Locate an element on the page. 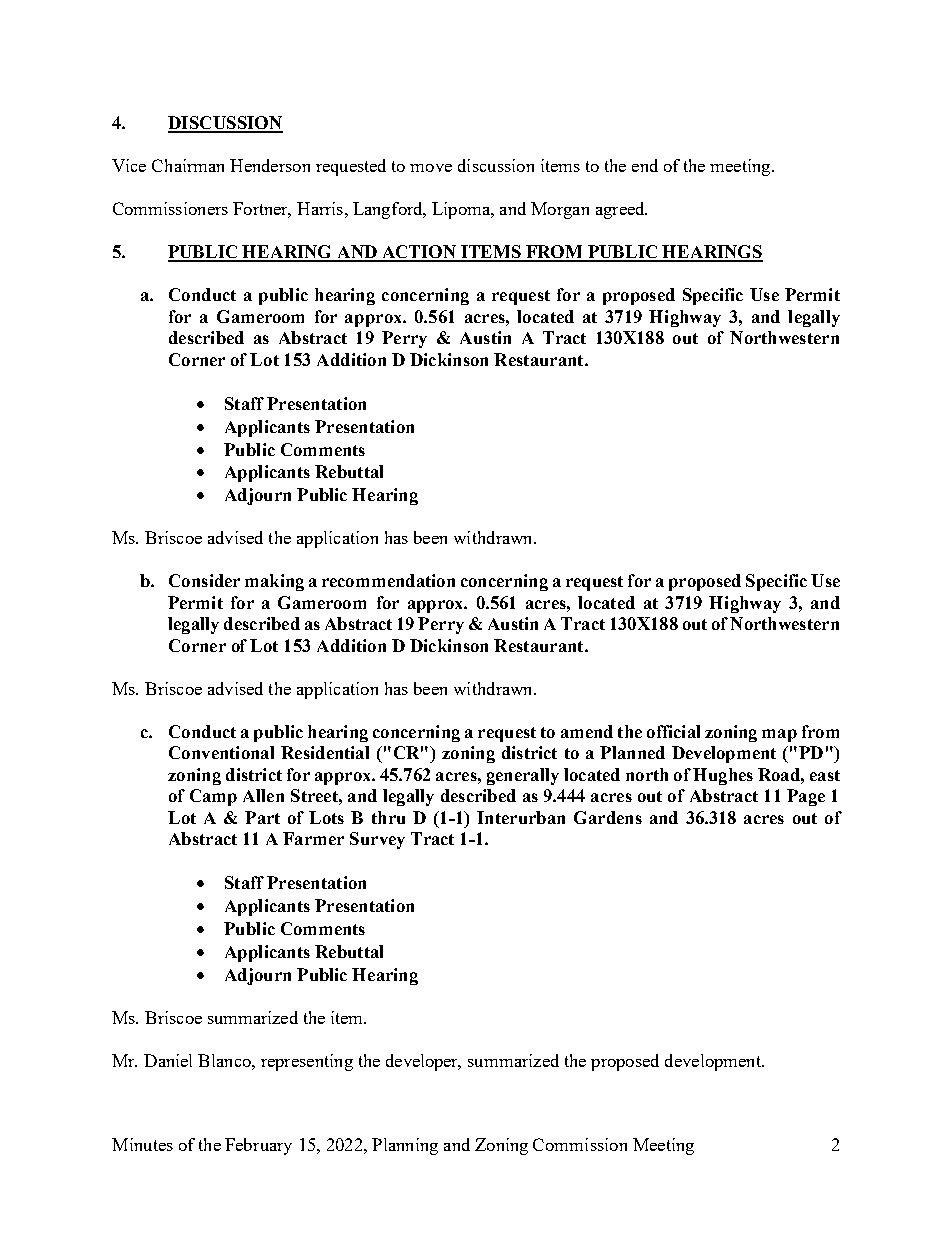 The width and height of the image is (952, 1233). Lipoma is located at coordinates (462, 210).
